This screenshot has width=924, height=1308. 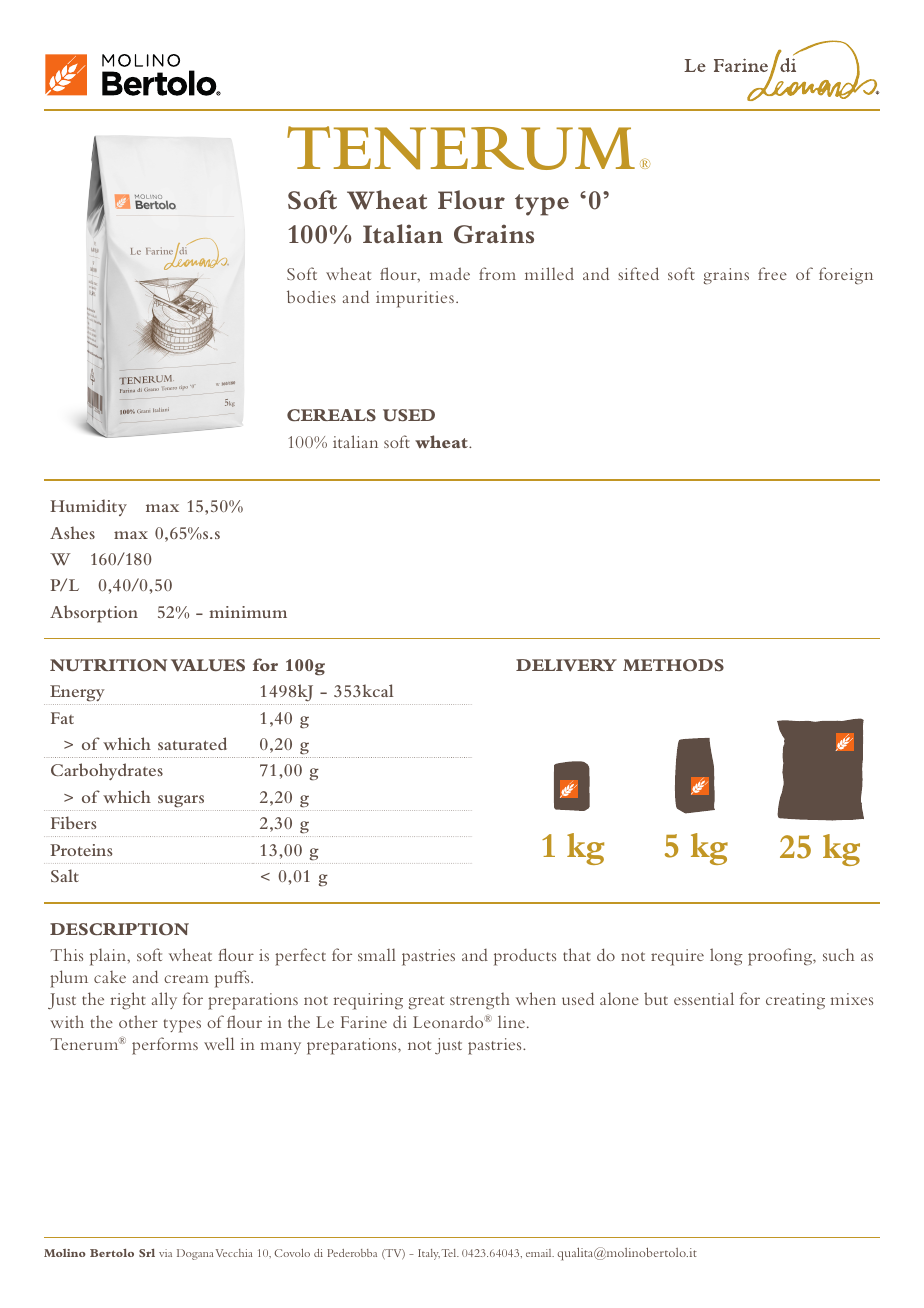 I want to click on bodies, so click(x=311, y=296).
